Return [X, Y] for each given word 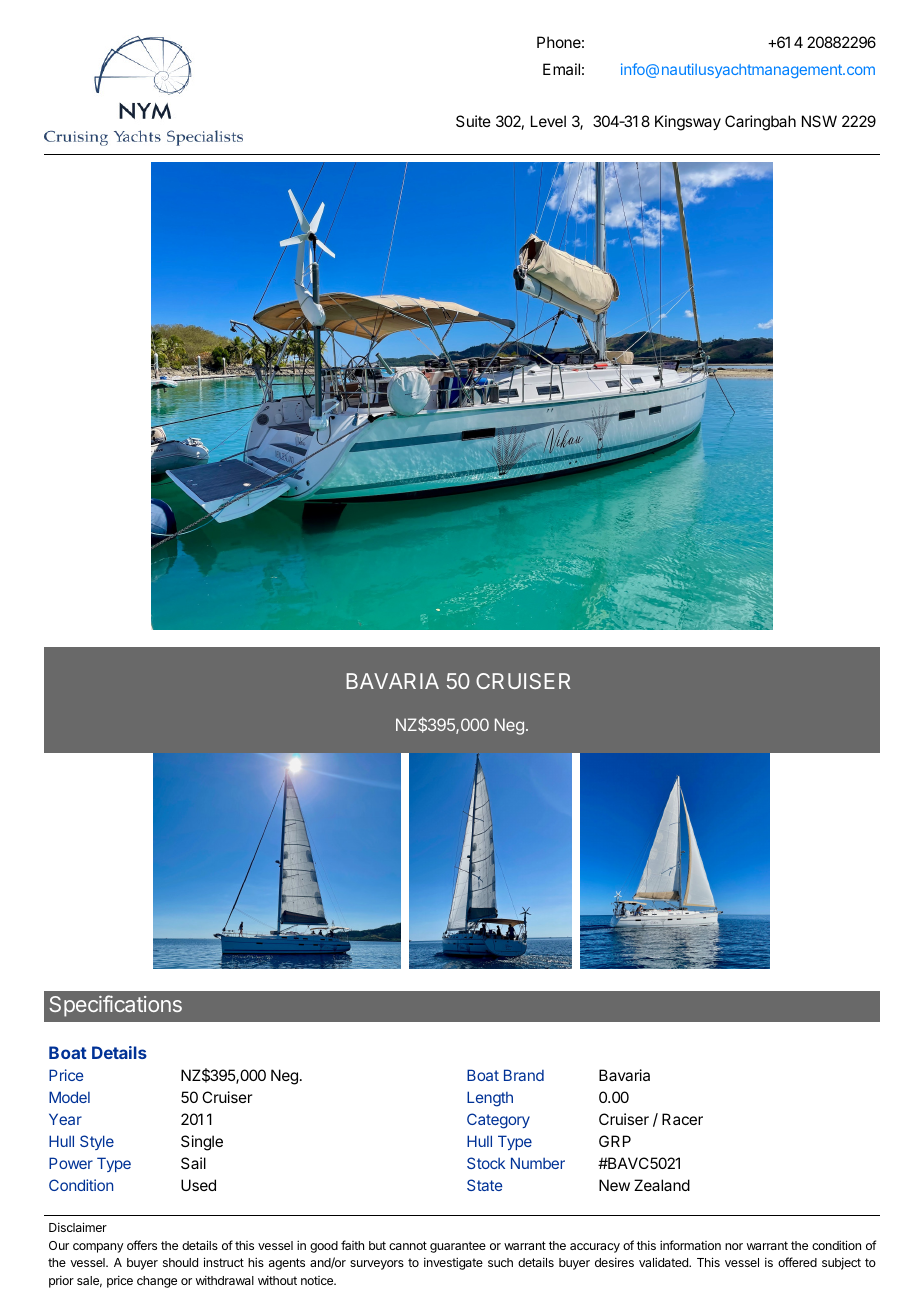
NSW [819, 121]
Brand [524, 1075]
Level [548, 121]
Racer [682, 1119]
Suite [473, 121]
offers [142, 1245]
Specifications [115, 1006]
